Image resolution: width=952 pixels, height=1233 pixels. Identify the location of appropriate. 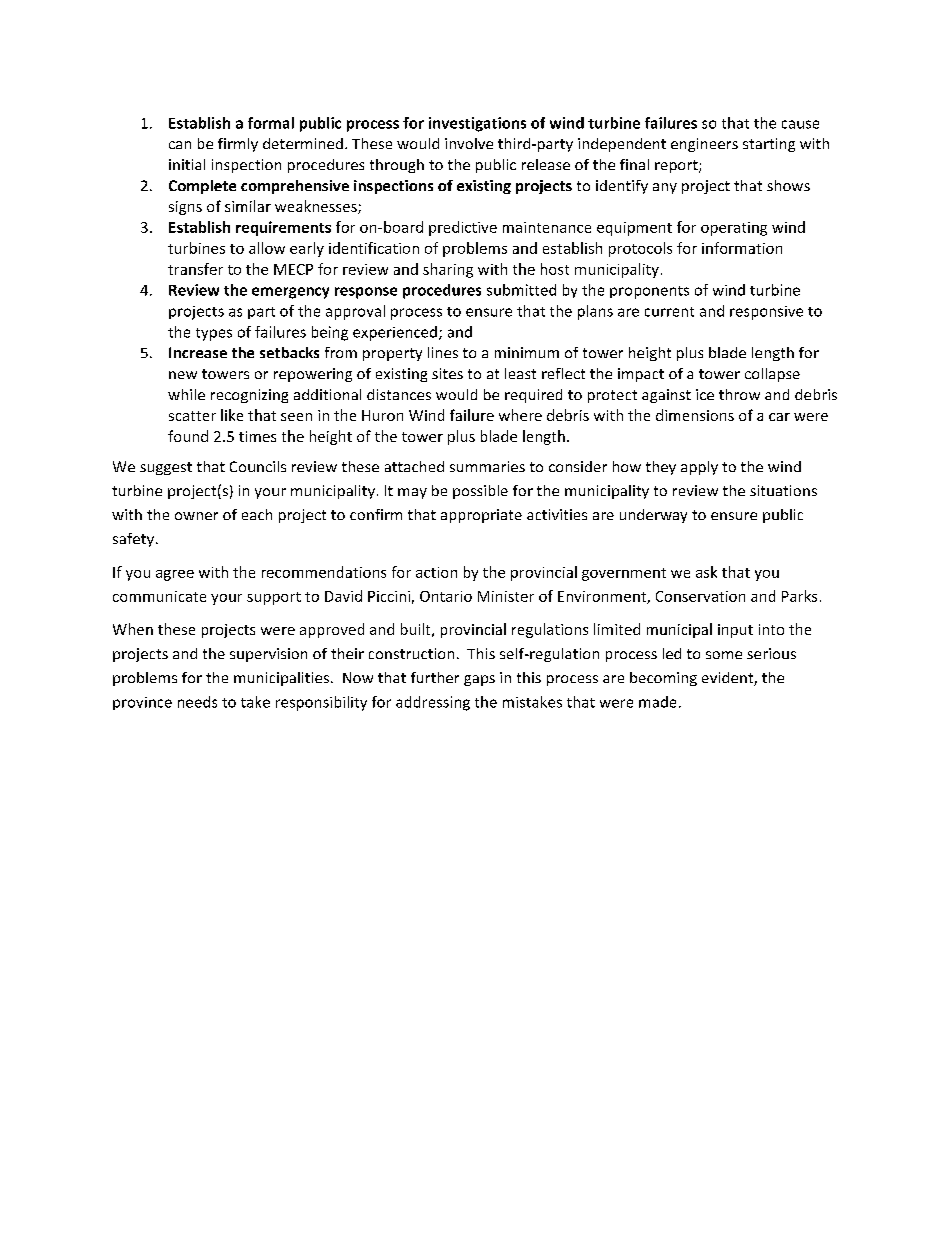
(481, 516).
